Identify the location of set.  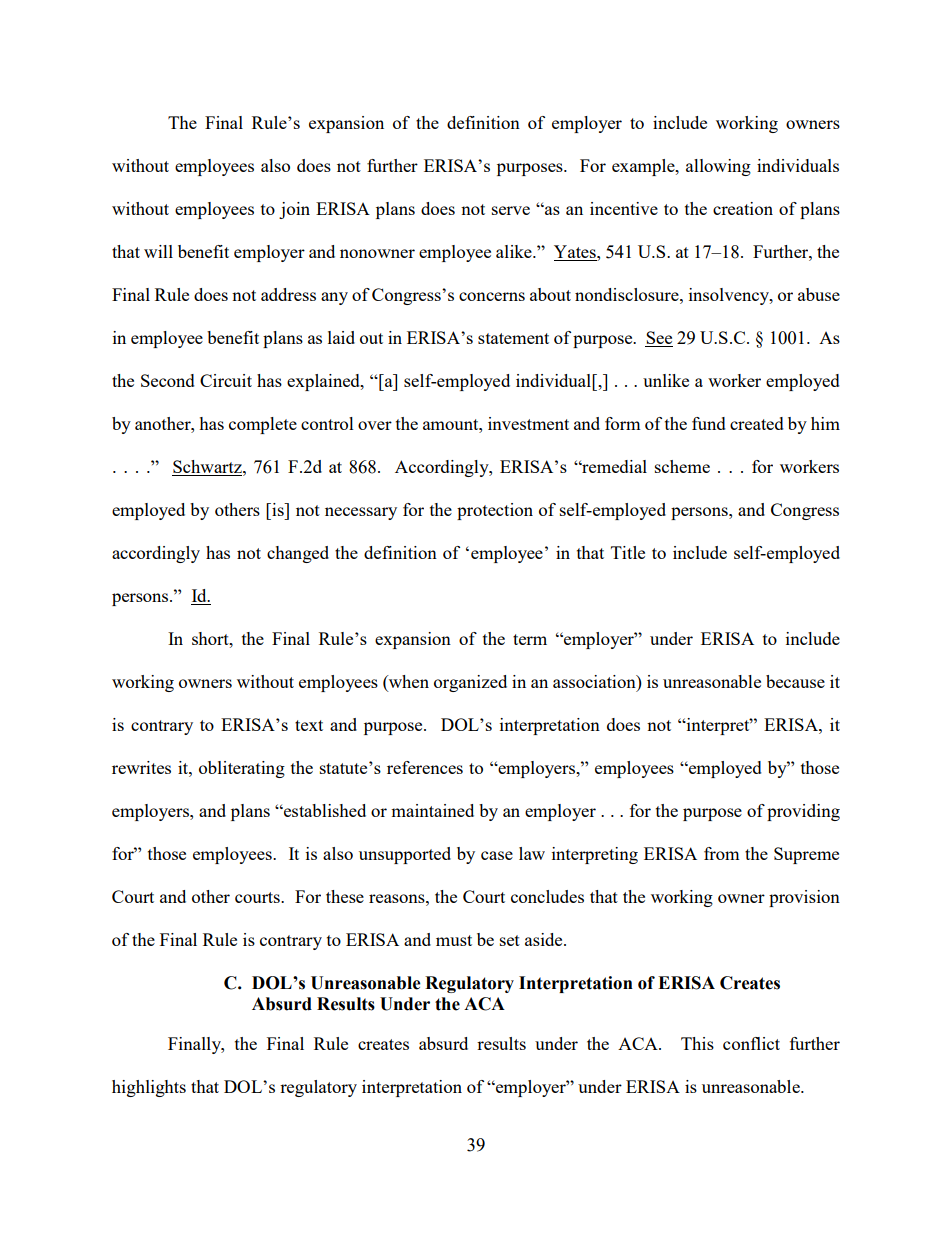
(510, 940).
